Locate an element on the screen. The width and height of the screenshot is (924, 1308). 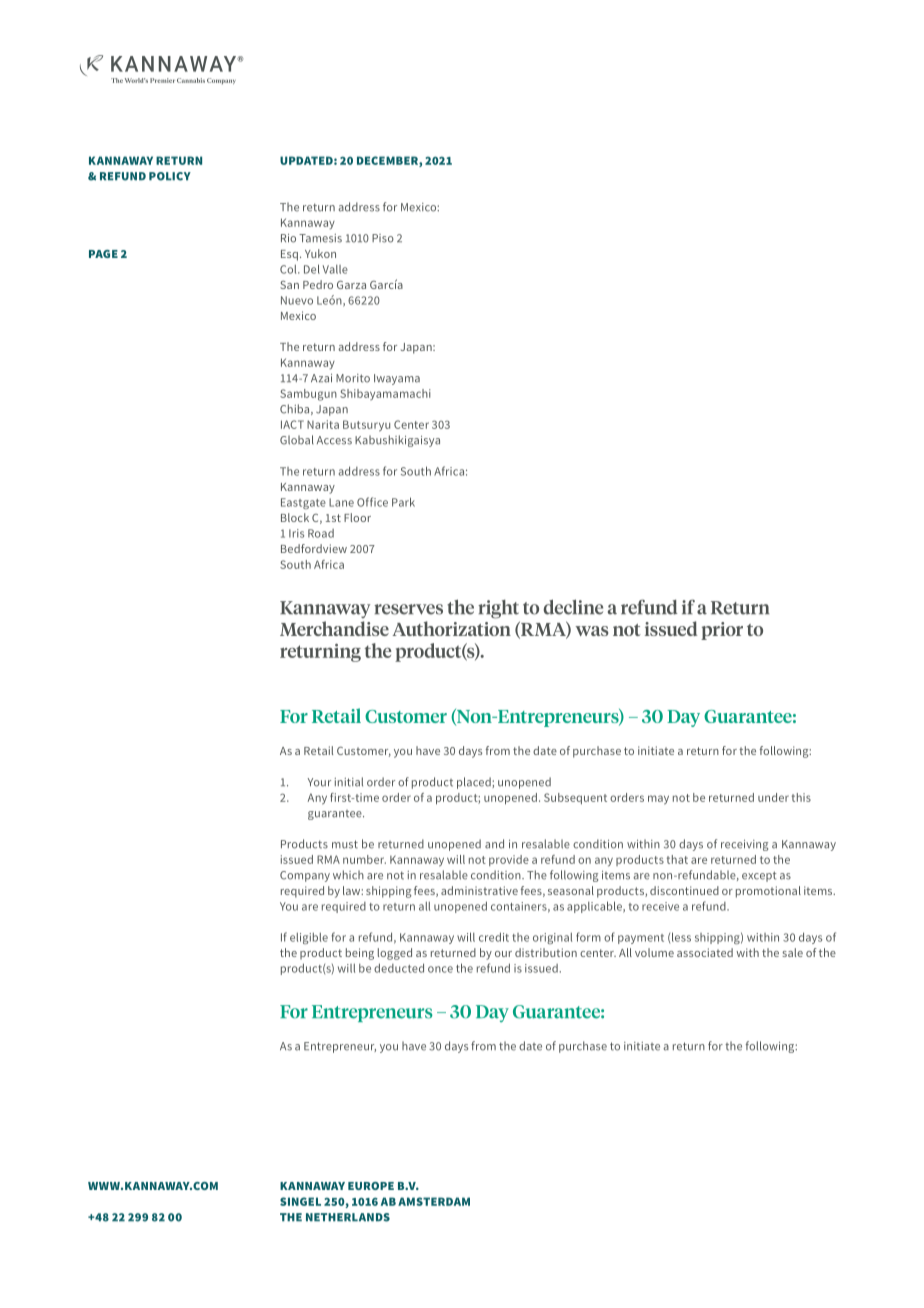
receiving is located at coordinates (744, 845).
